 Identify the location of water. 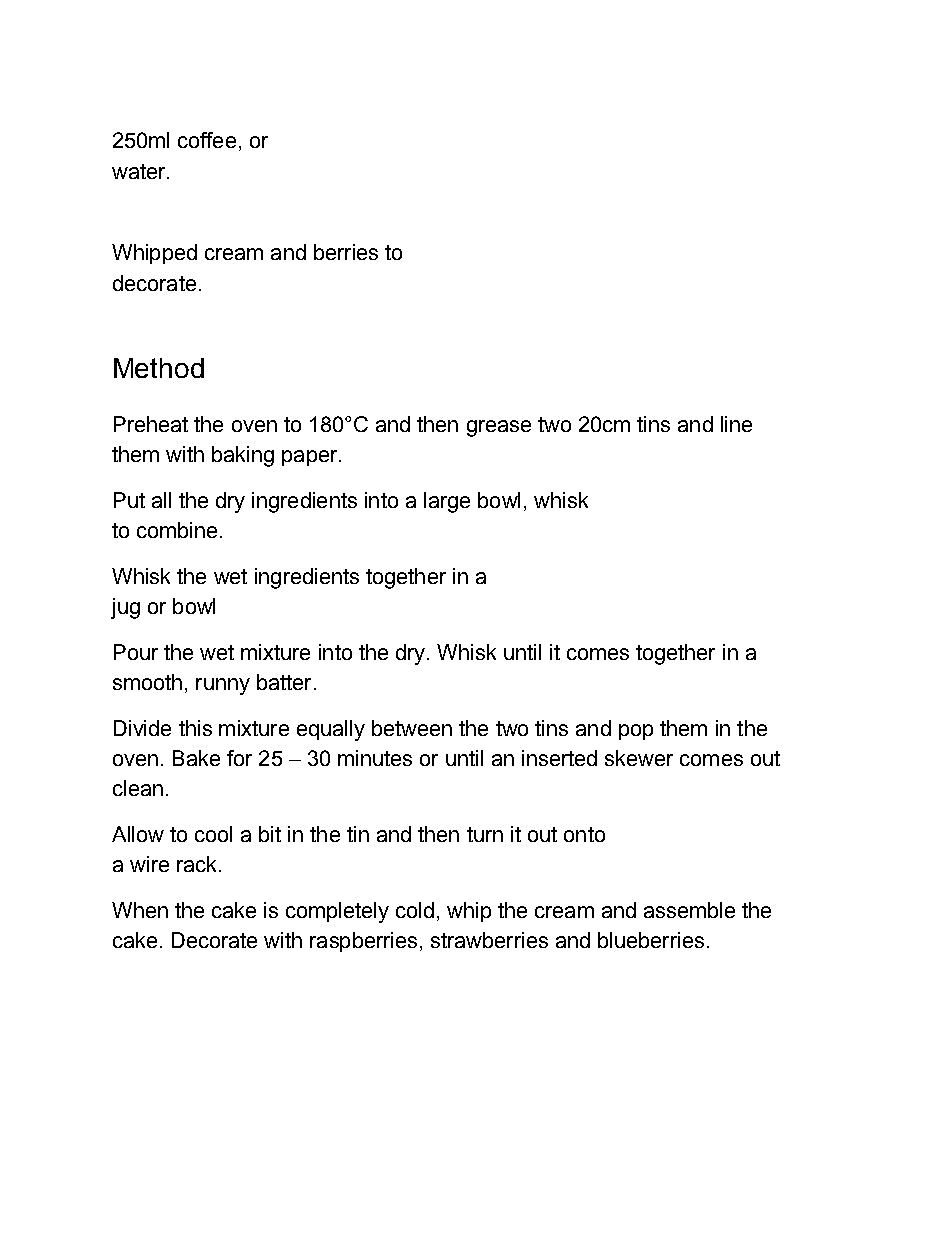
(140, 171).
